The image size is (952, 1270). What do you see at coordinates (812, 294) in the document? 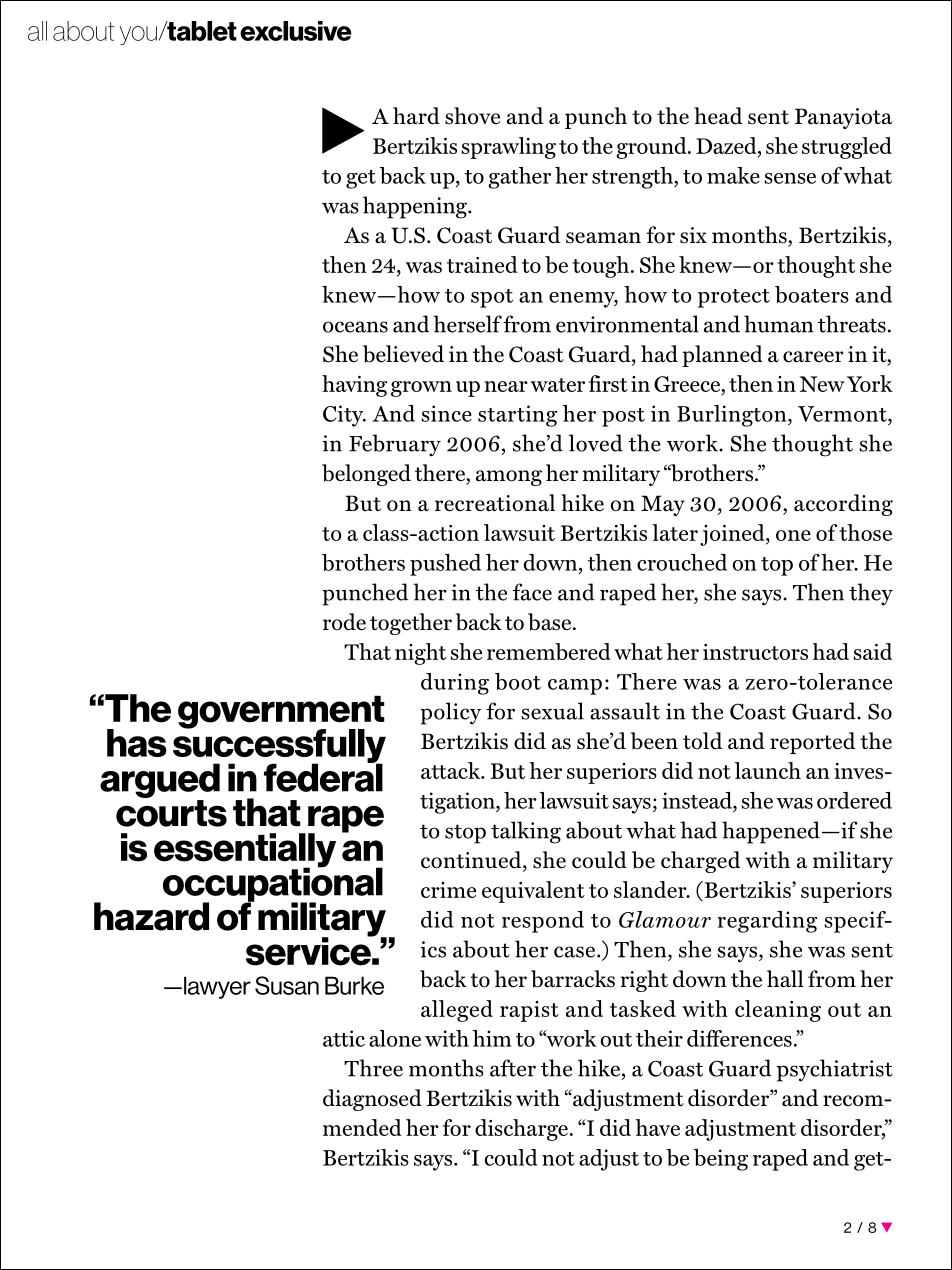
I see `boaters` at bounding box center [812, 294].
